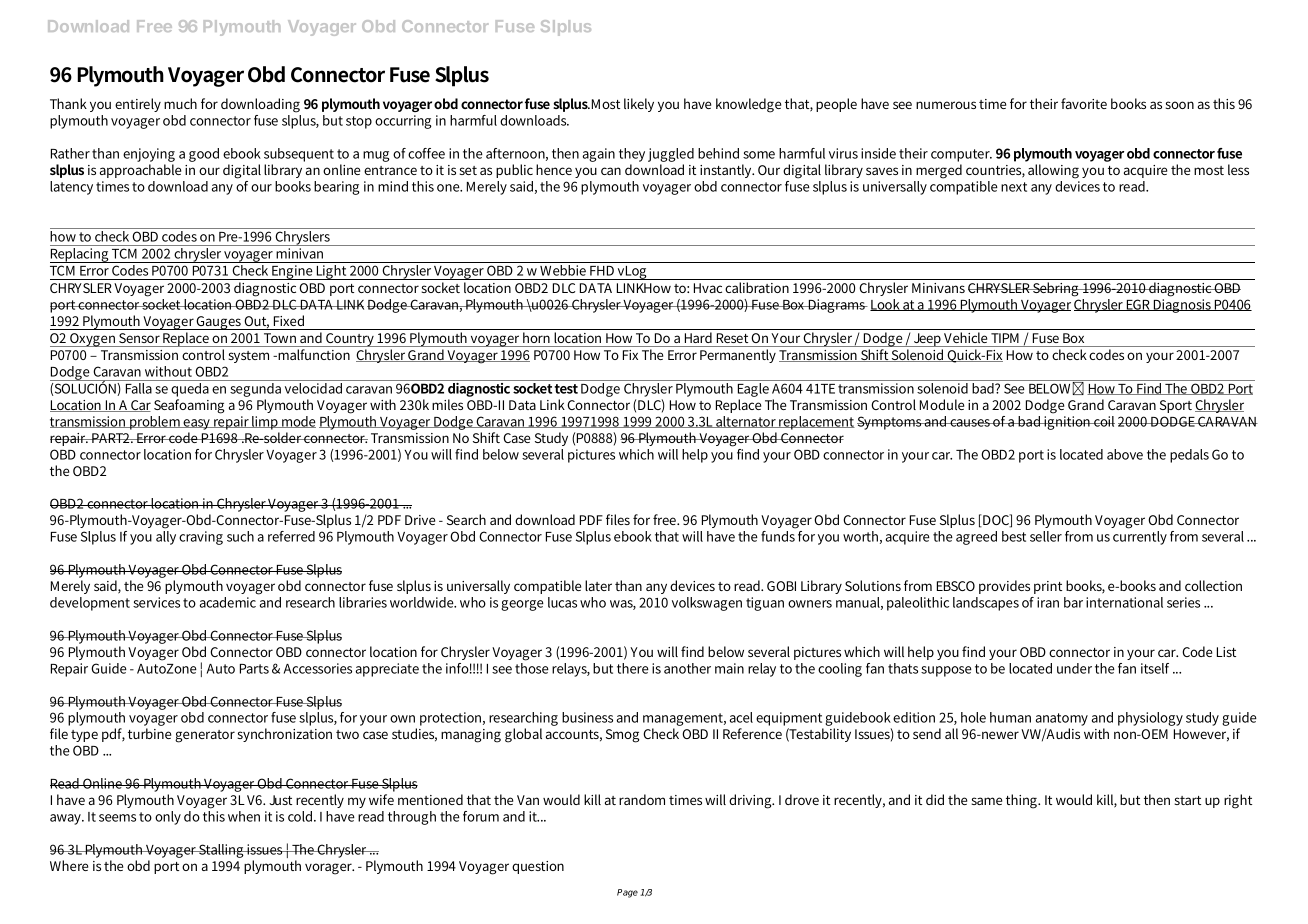 This screenshot has width=1308, height=924. What do you see at coordinates (639, 105) in the screenshot?
I see `likely` at bounding box center [639, 105].
